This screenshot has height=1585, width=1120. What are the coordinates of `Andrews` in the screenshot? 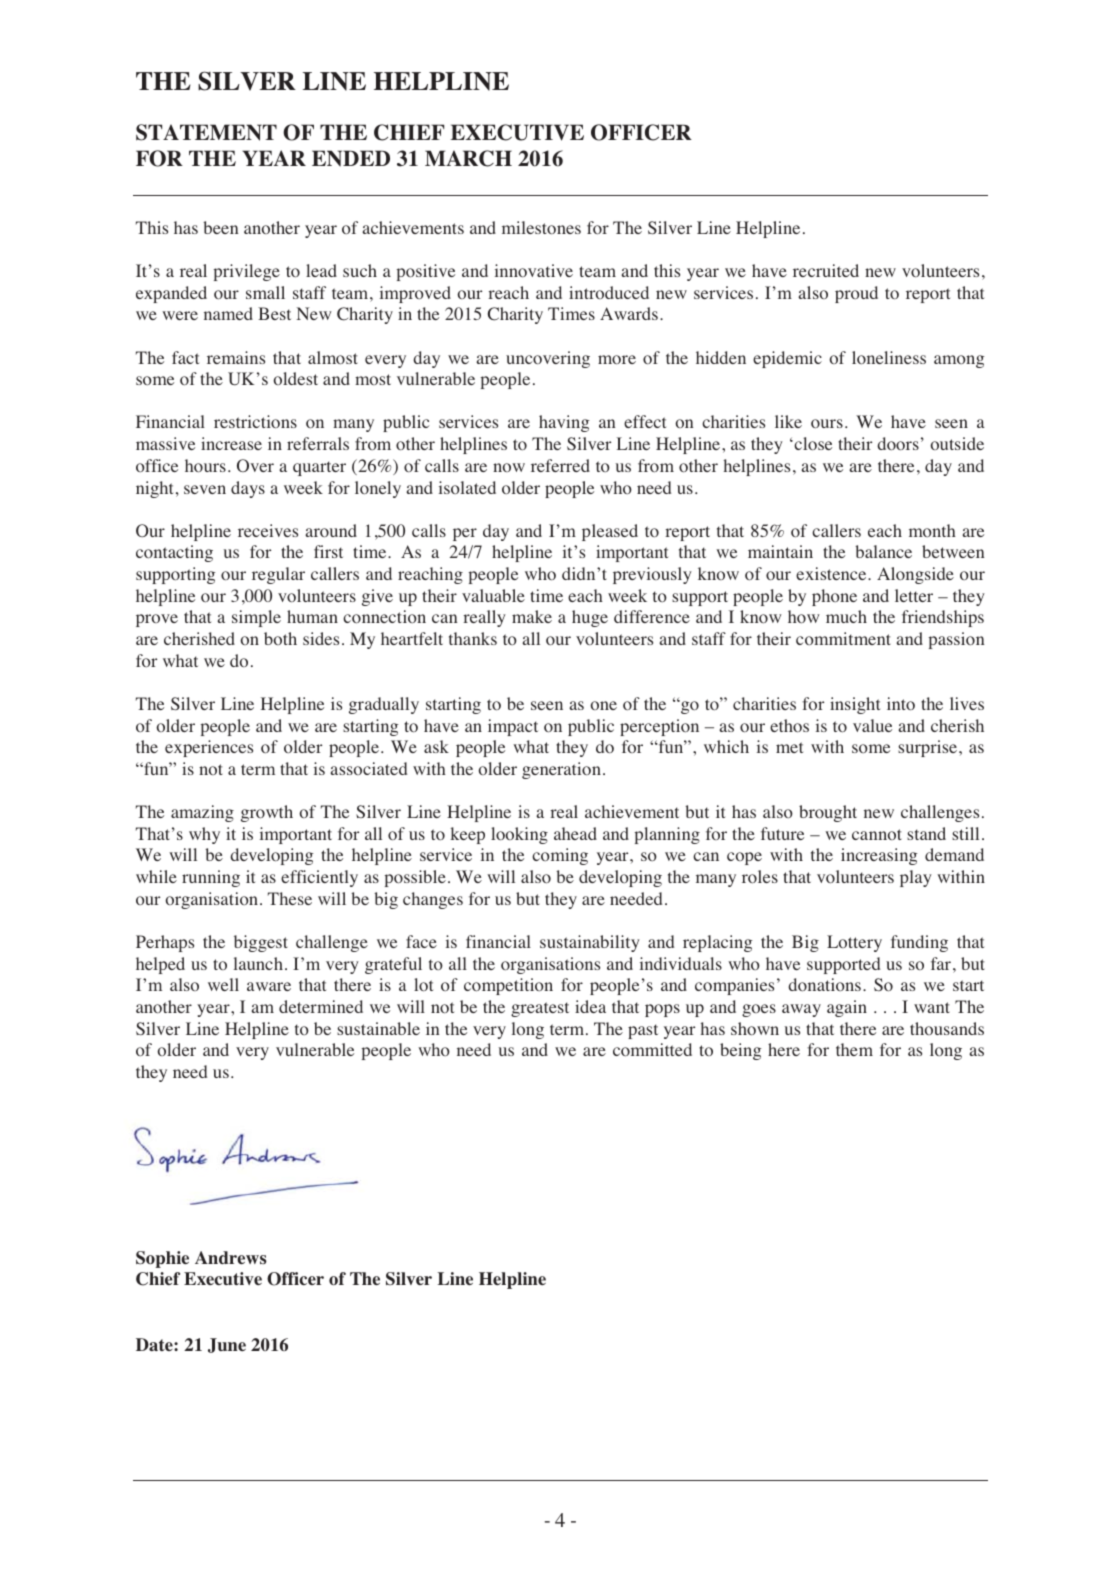 It's located at (231, 1258).
